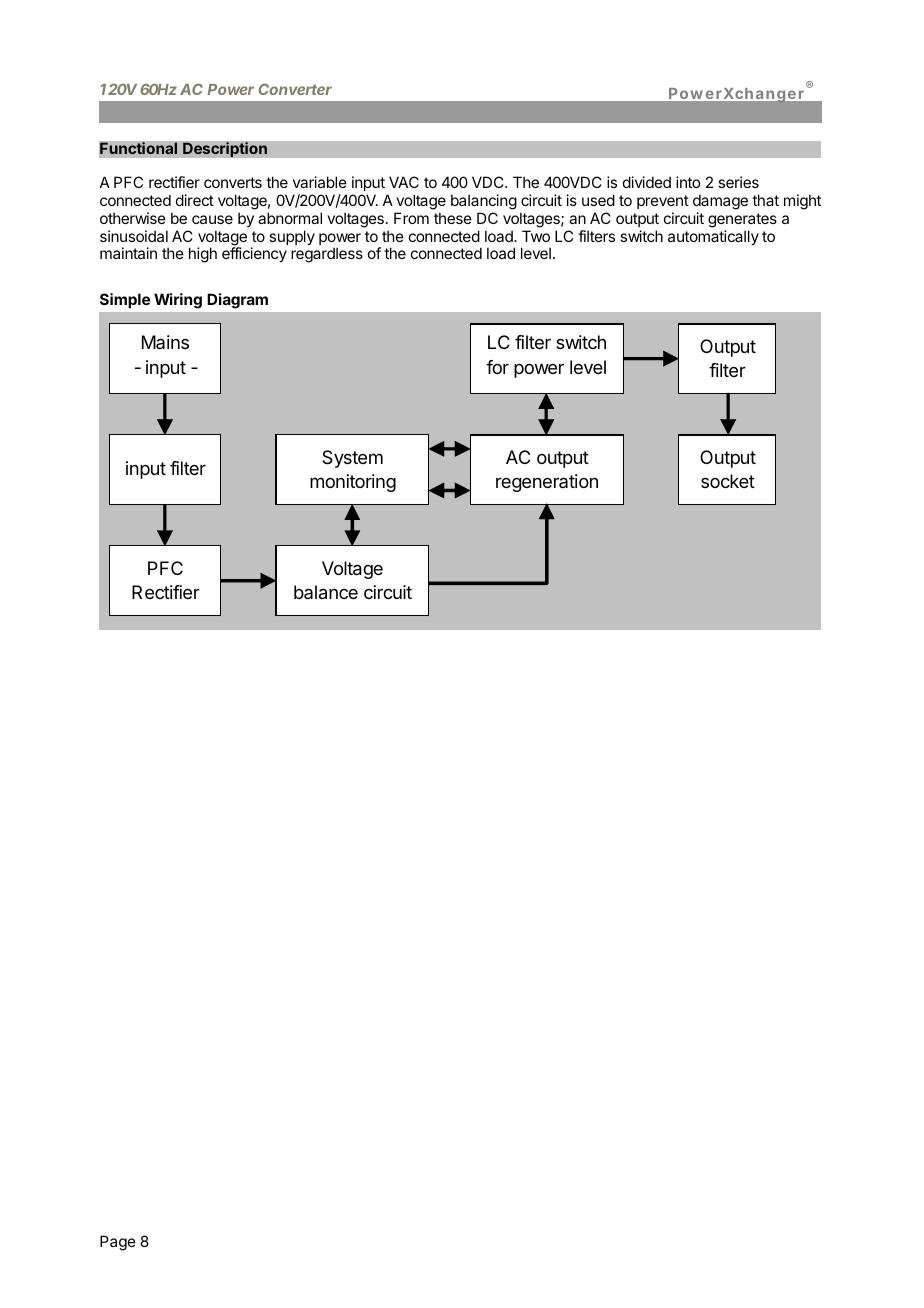 This document has width=924, height=1308. I want to click on cause, so click(212, 219).
